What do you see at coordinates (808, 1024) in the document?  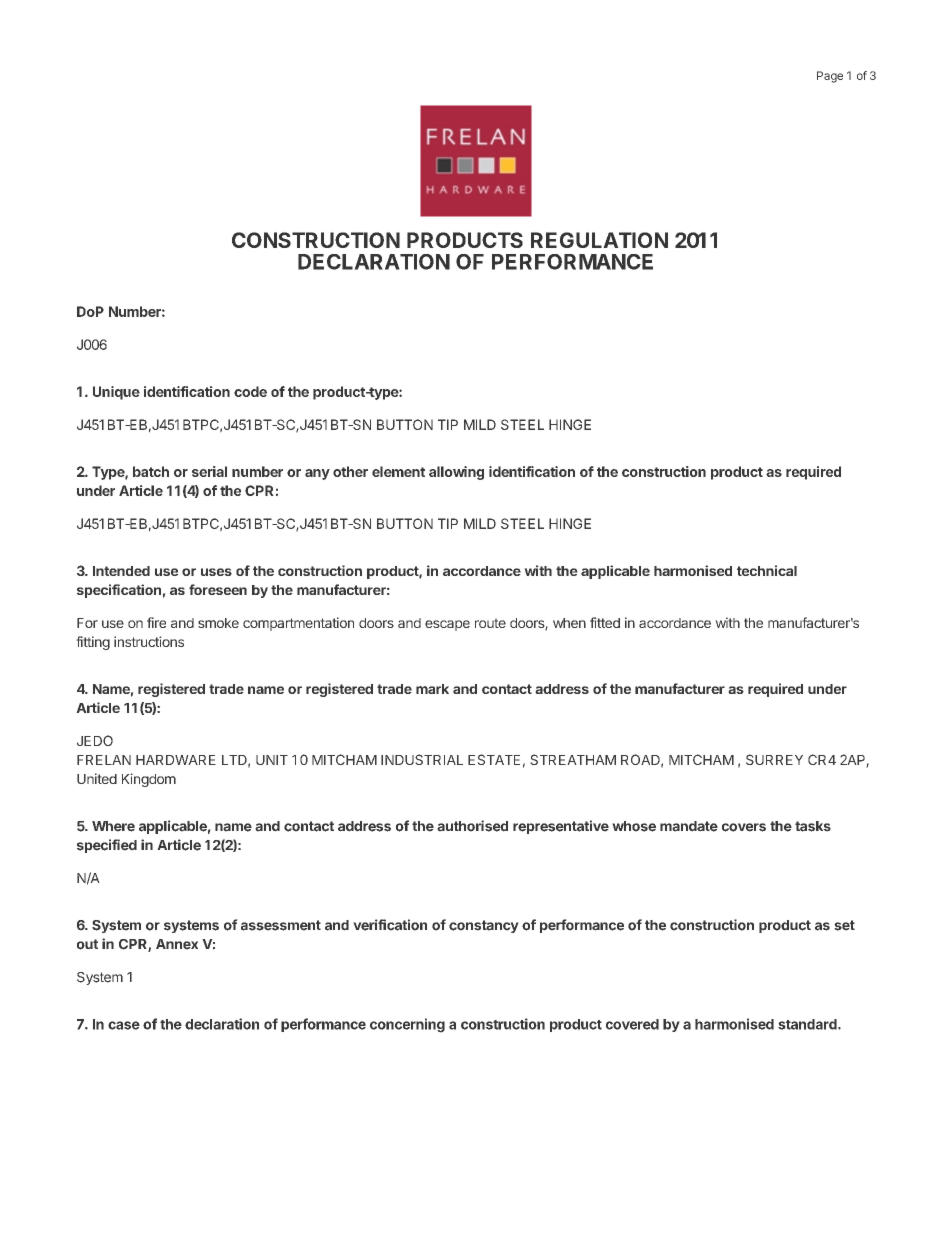 I see `standard` at bounding box center [808, 1024].
